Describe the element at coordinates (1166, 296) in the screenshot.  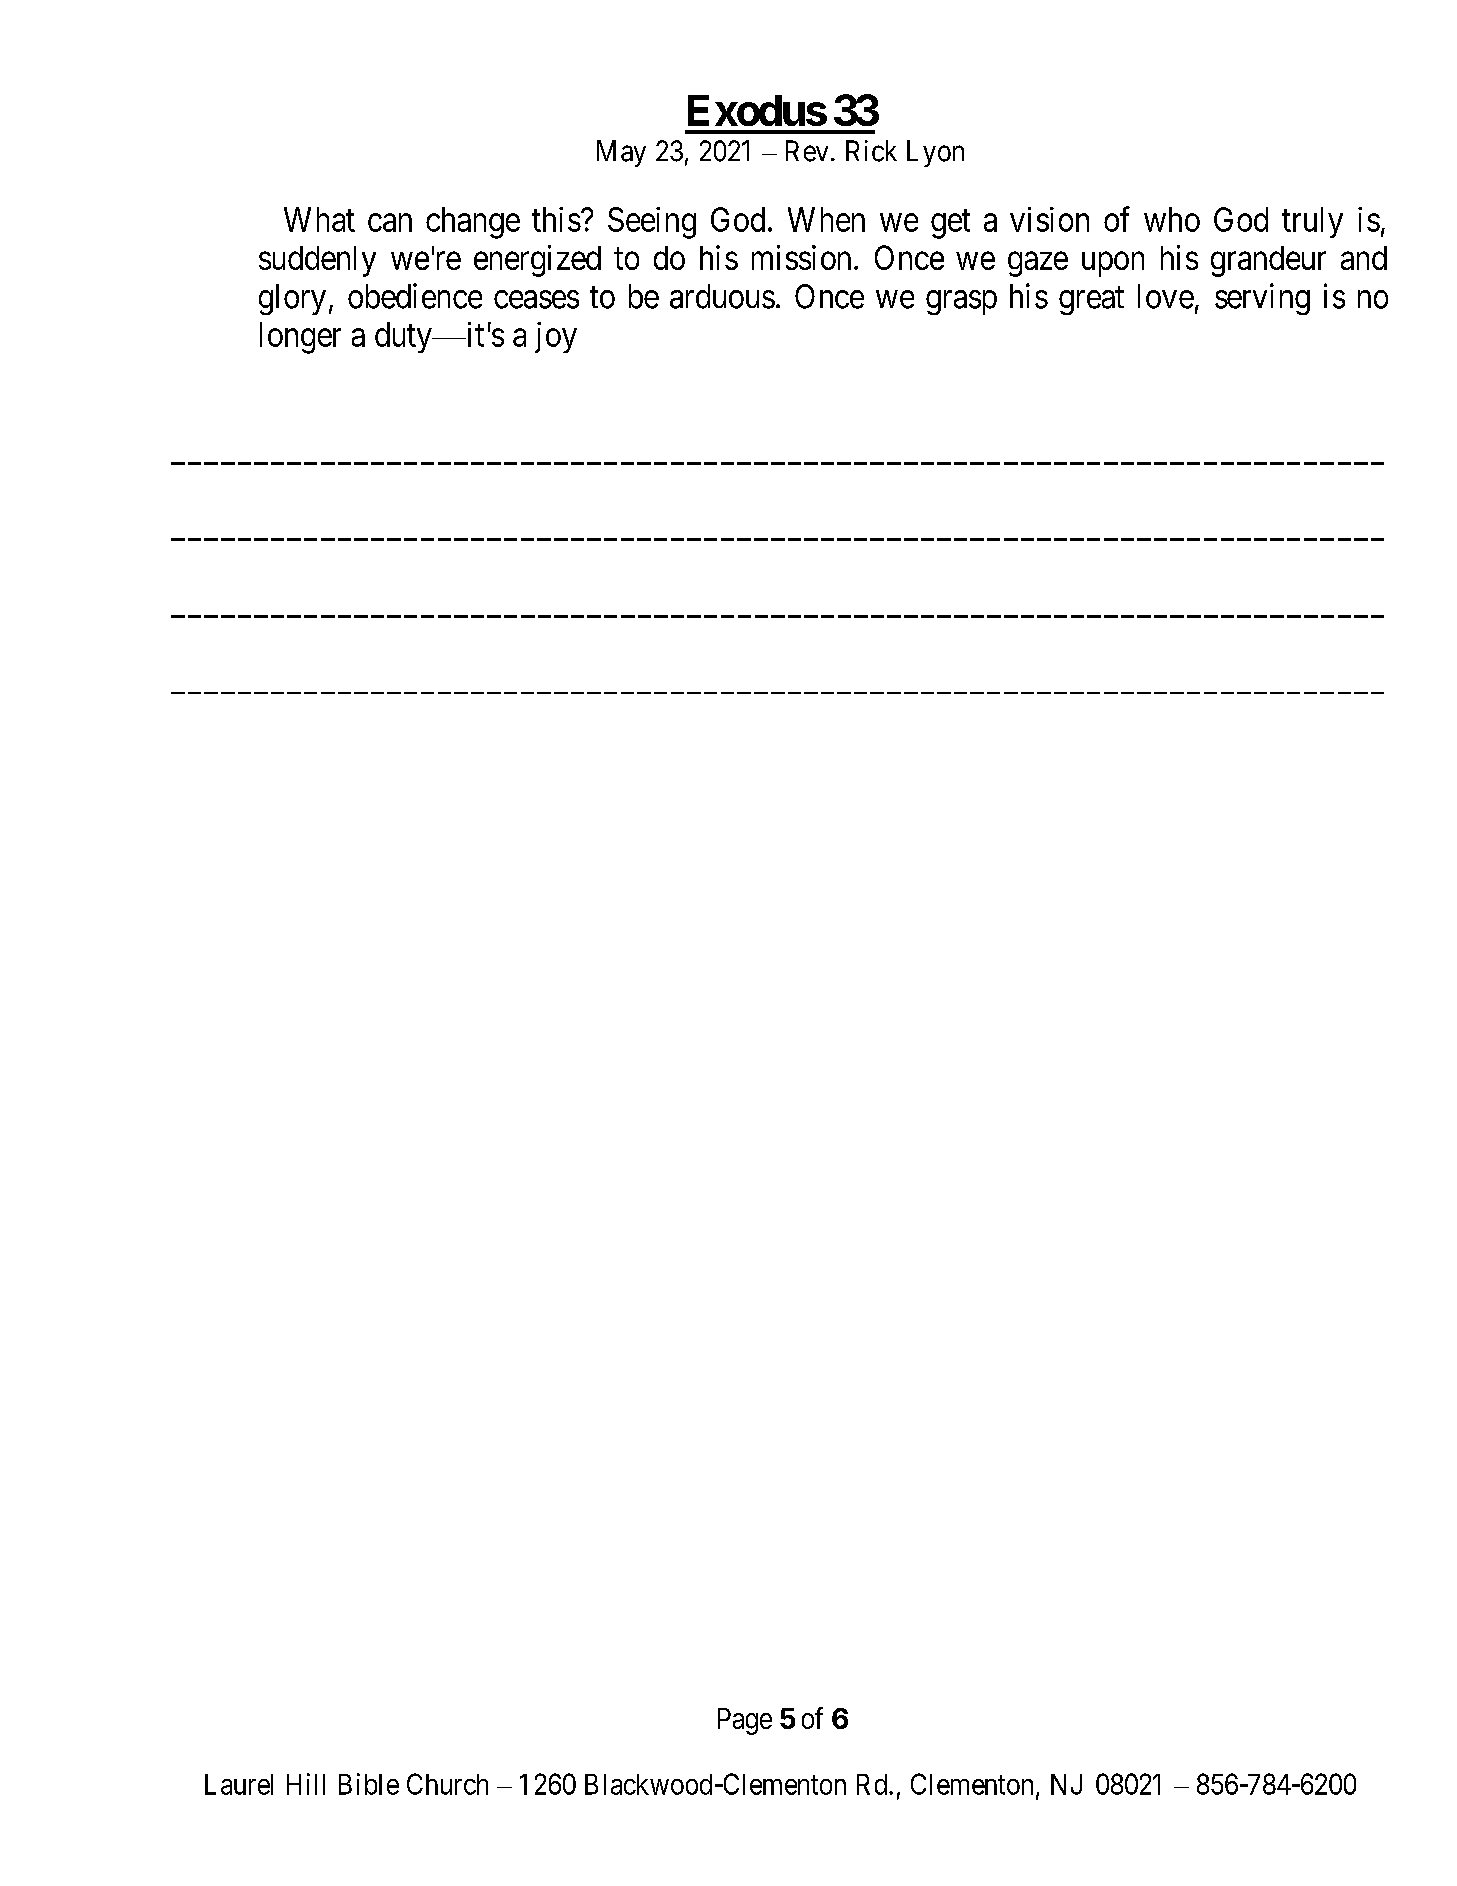
I see `love` at that location.
